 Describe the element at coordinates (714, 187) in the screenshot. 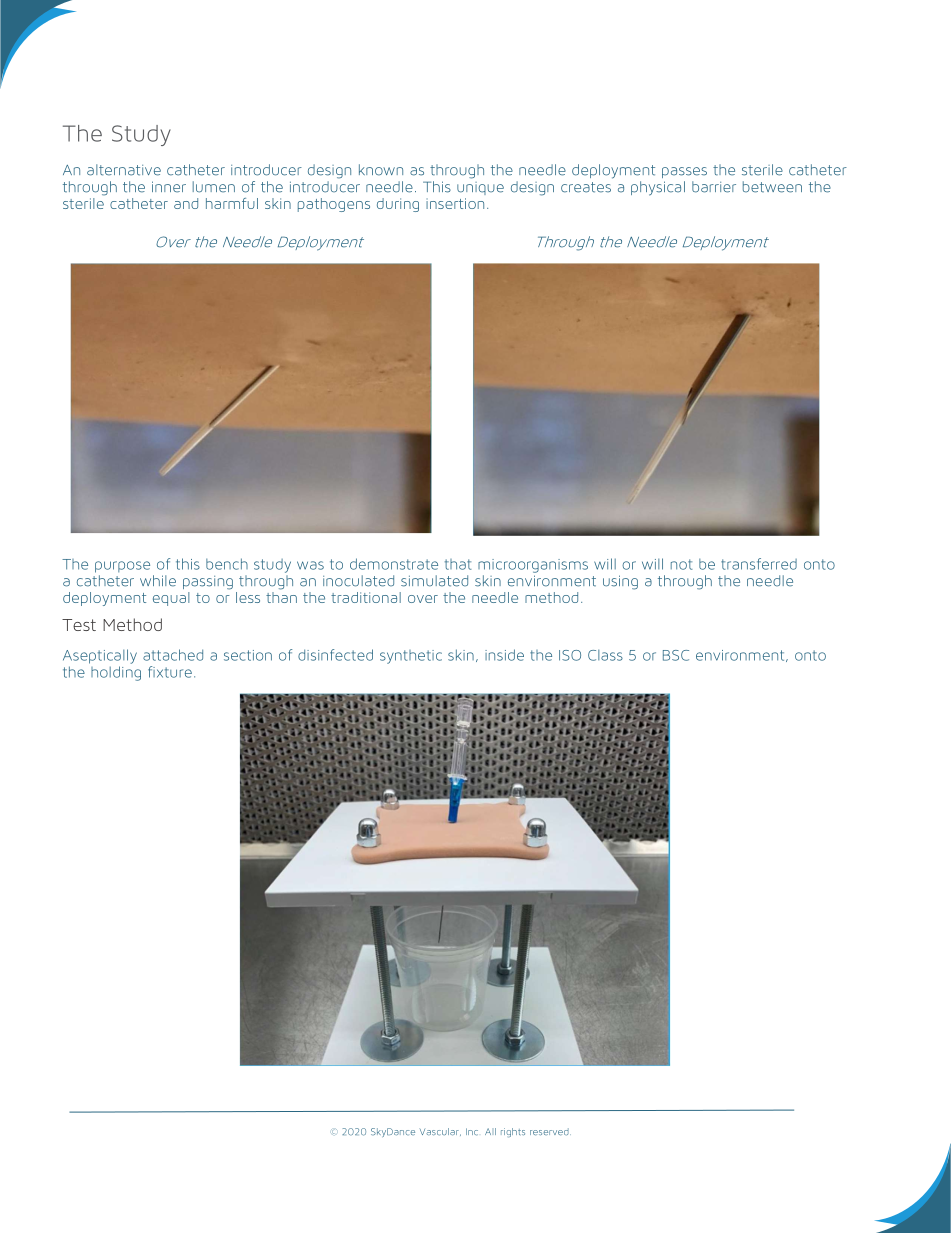

I see `barrier` at that location.
